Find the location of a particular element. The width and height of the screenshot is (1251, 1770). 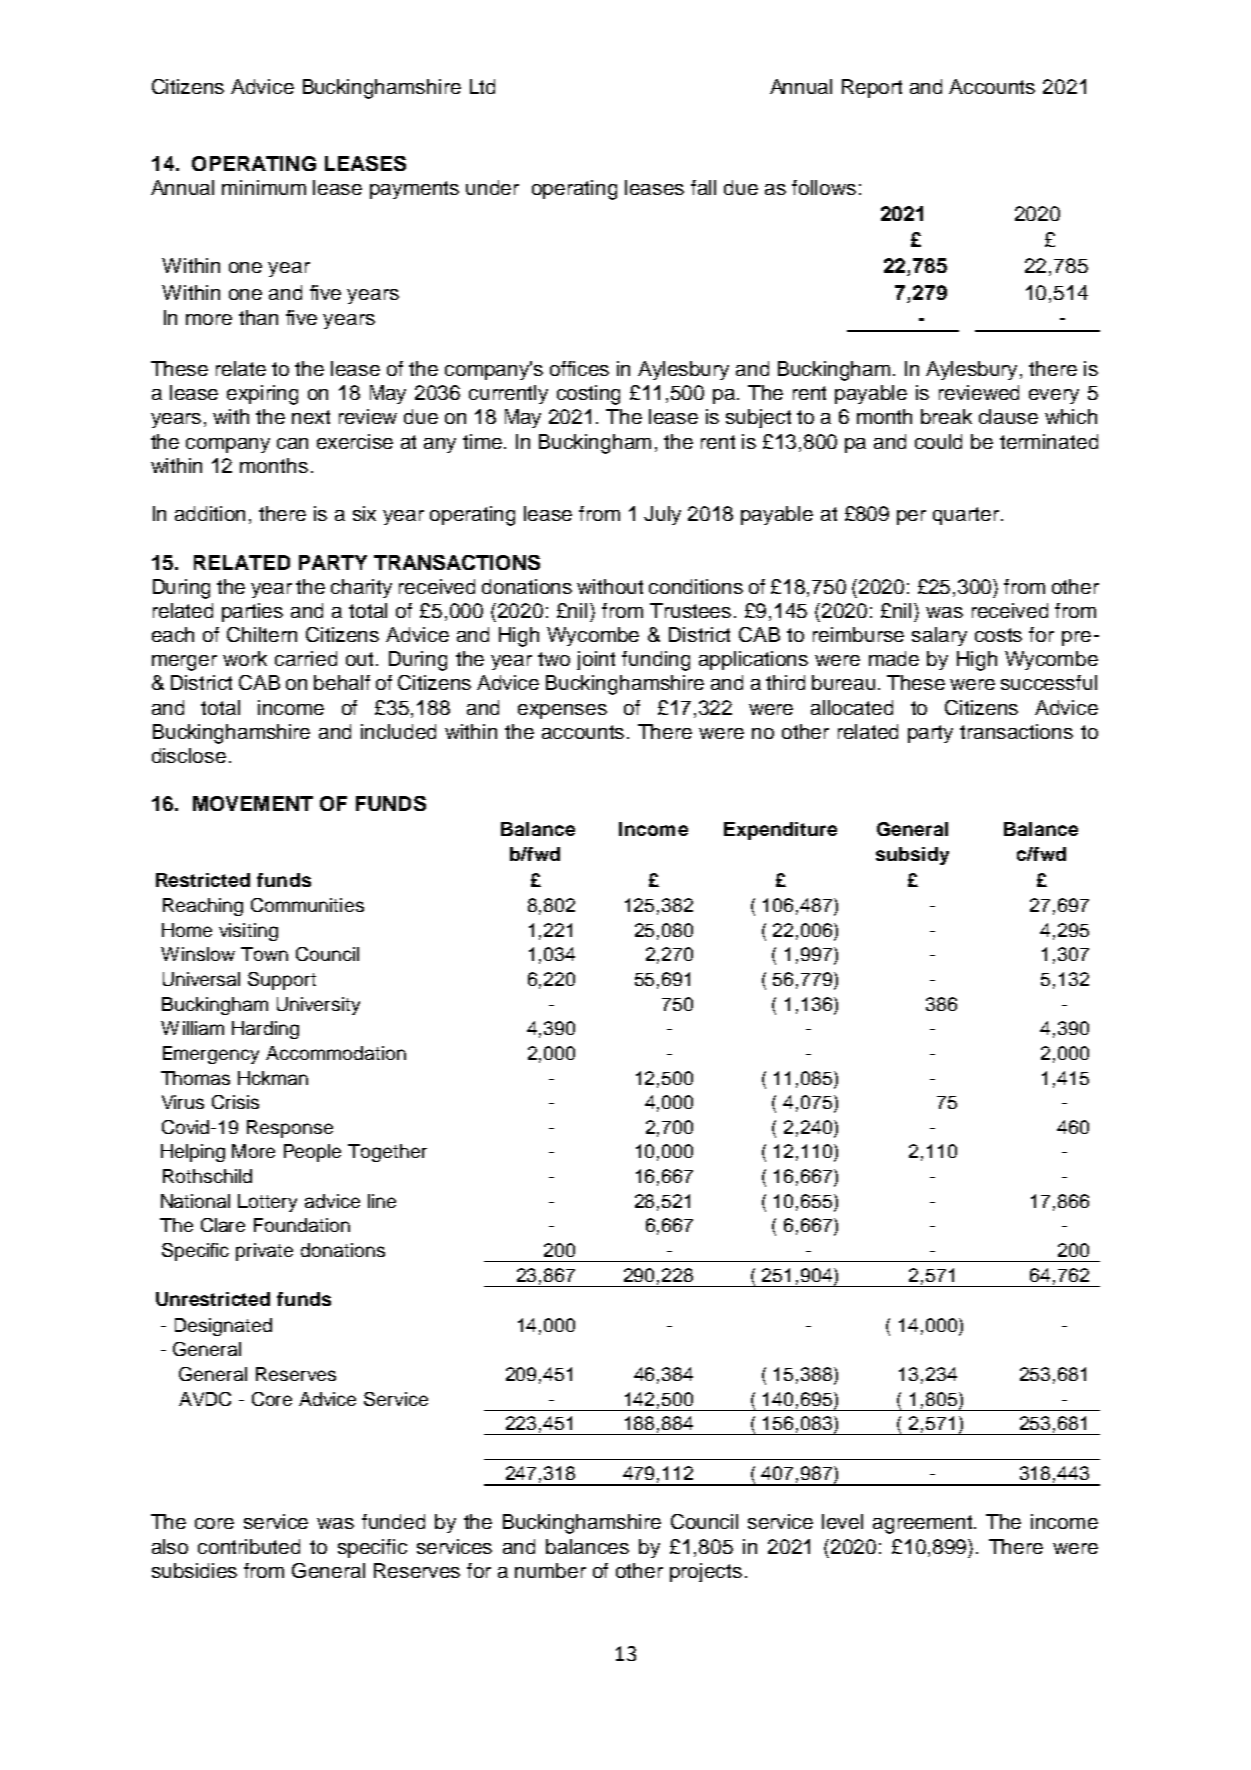

salary is located at coordinates (939, 636).
